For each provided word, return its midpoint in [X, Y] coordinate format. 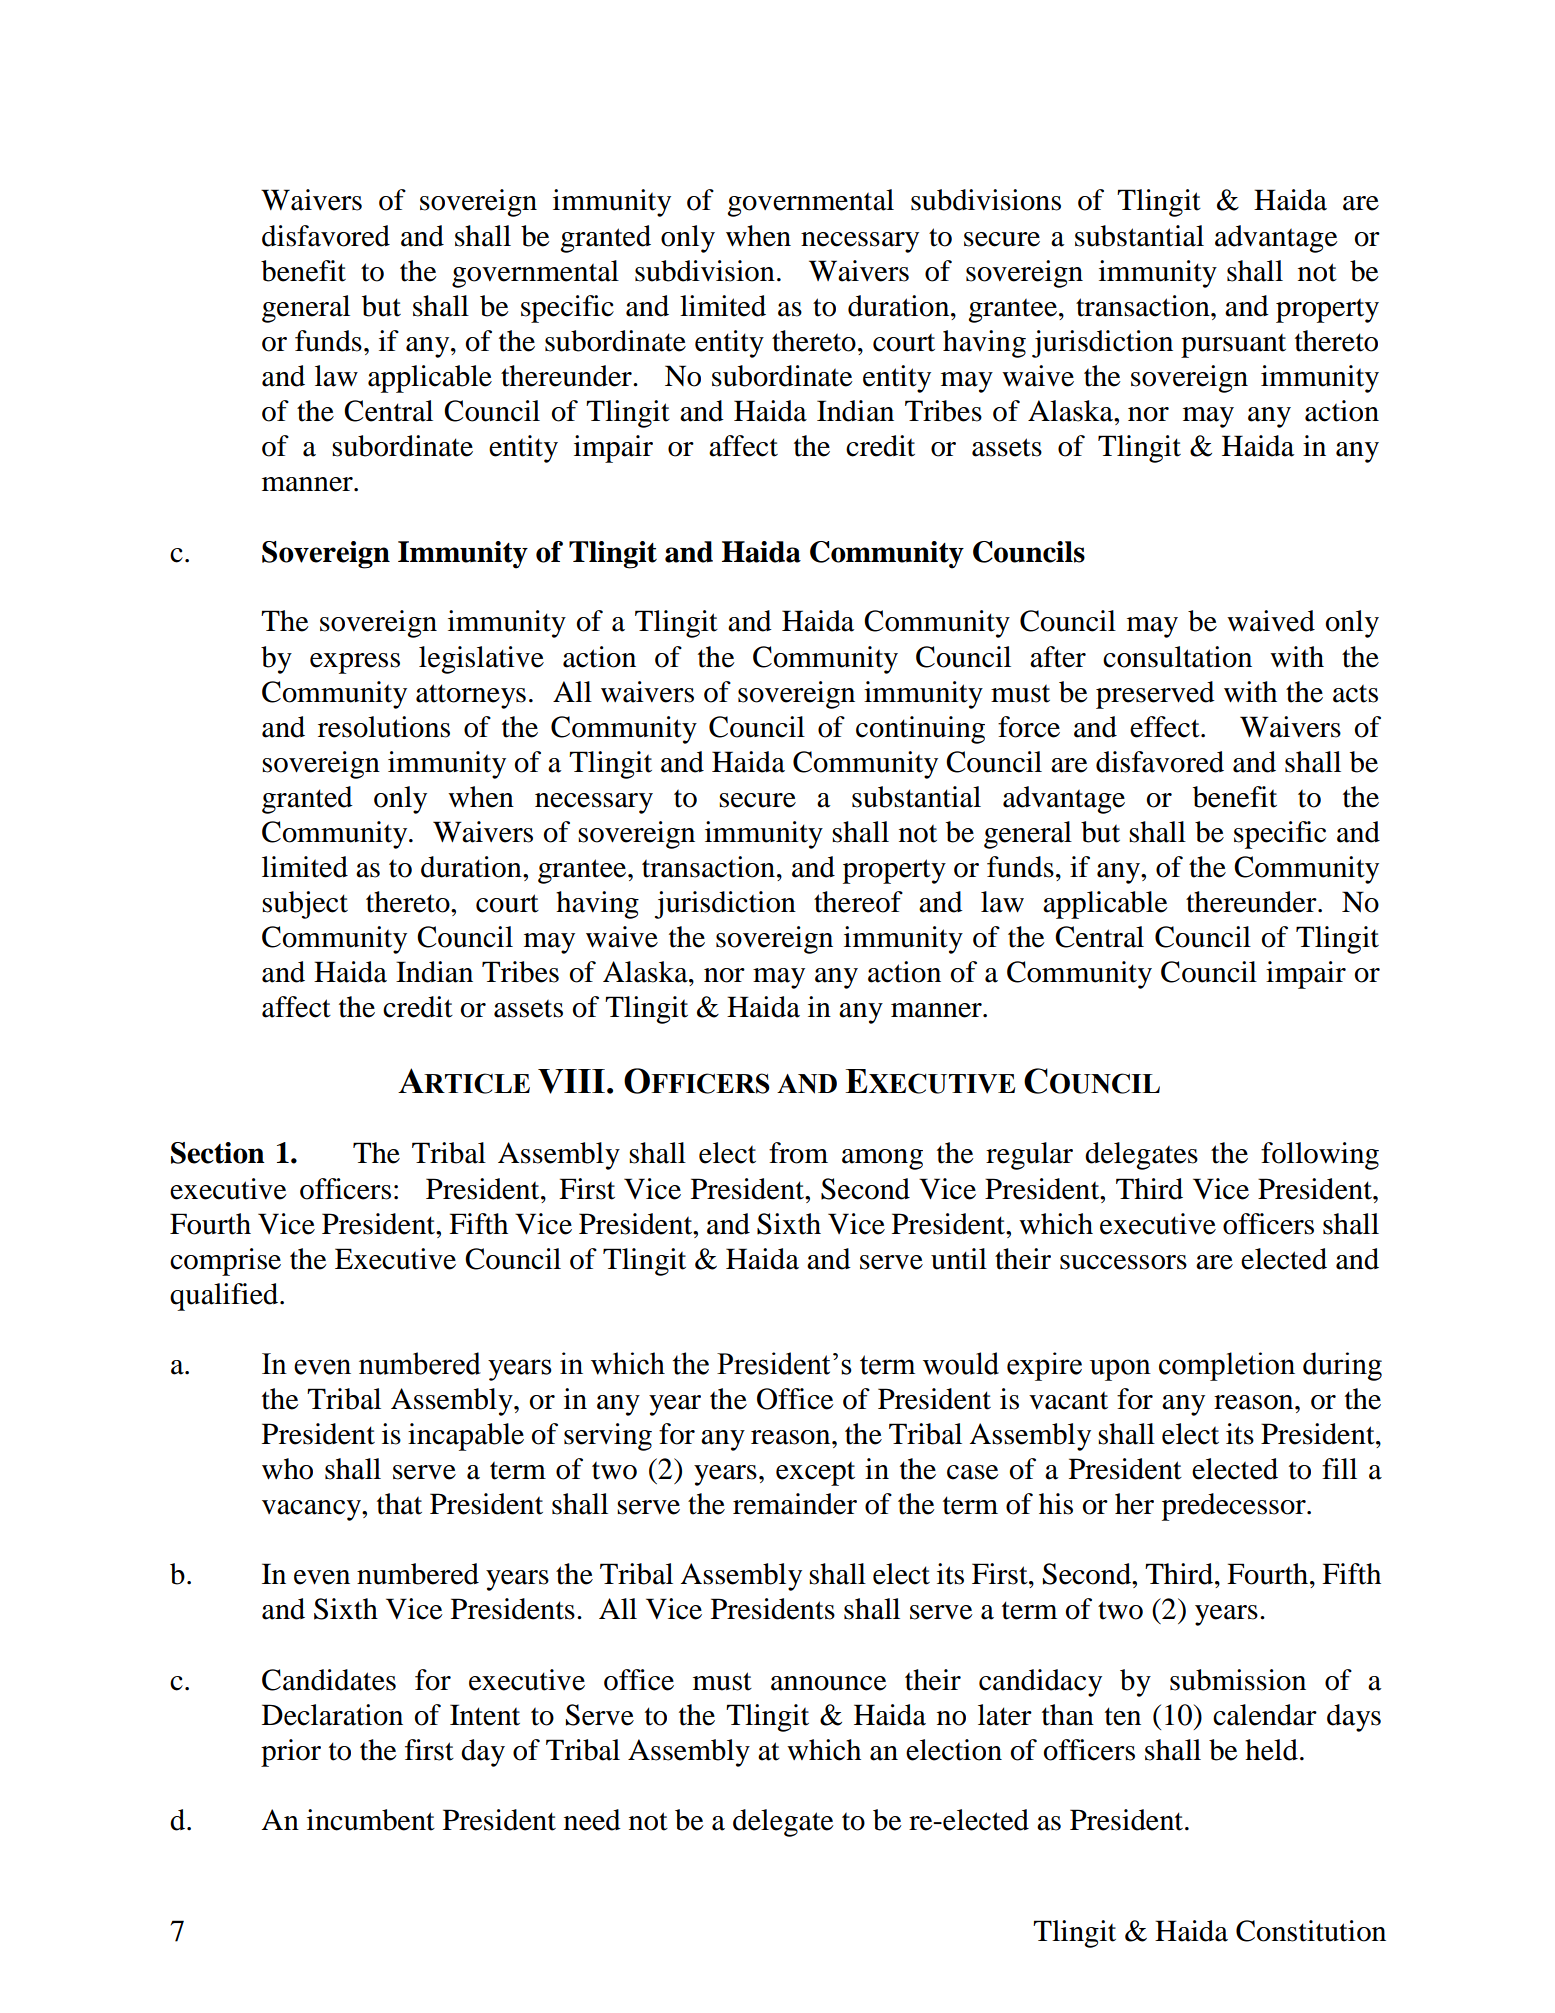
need [592, 1820]
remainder [795, 1504]
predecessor [1235, 1507]
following [1320, 1156]
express [355, 663]
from [798, 1153]
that [399, 1504]
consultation [1177, 657]
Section [218, 1153]
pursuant [1233, 346]
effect [1166, 727]
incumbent [371, 1820]
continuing [920, 730]
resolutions [384, 727]
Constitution [1311, 1931]
